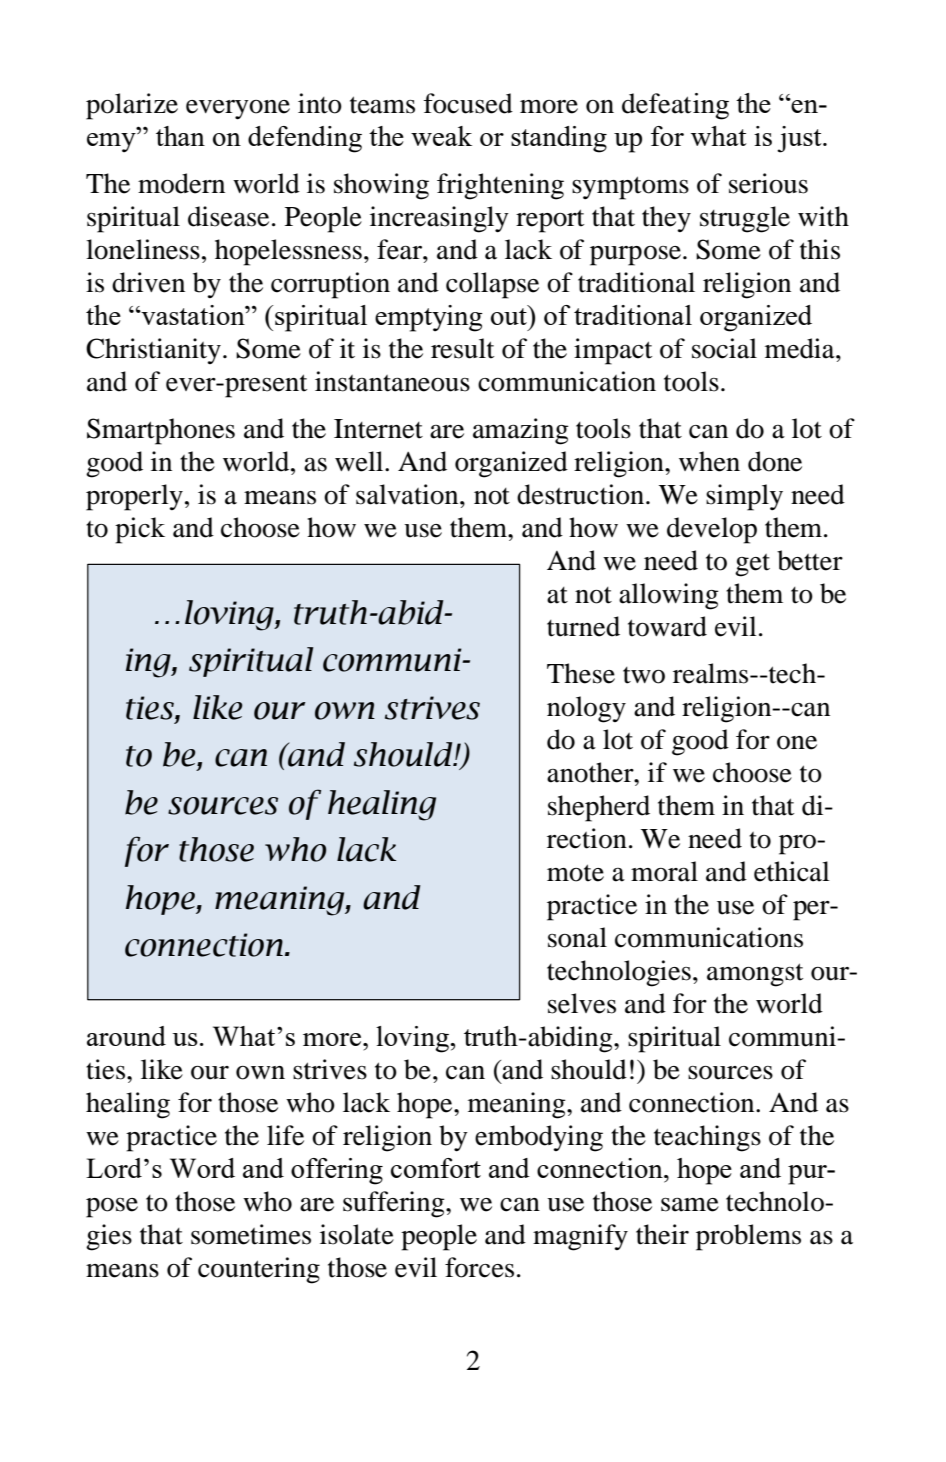 The height and width of the screenshot is (1462, 946). What do you see at coordinates (599, 808) in the screenshot?
I see `shepherd` at bounding box center [599, 808].
